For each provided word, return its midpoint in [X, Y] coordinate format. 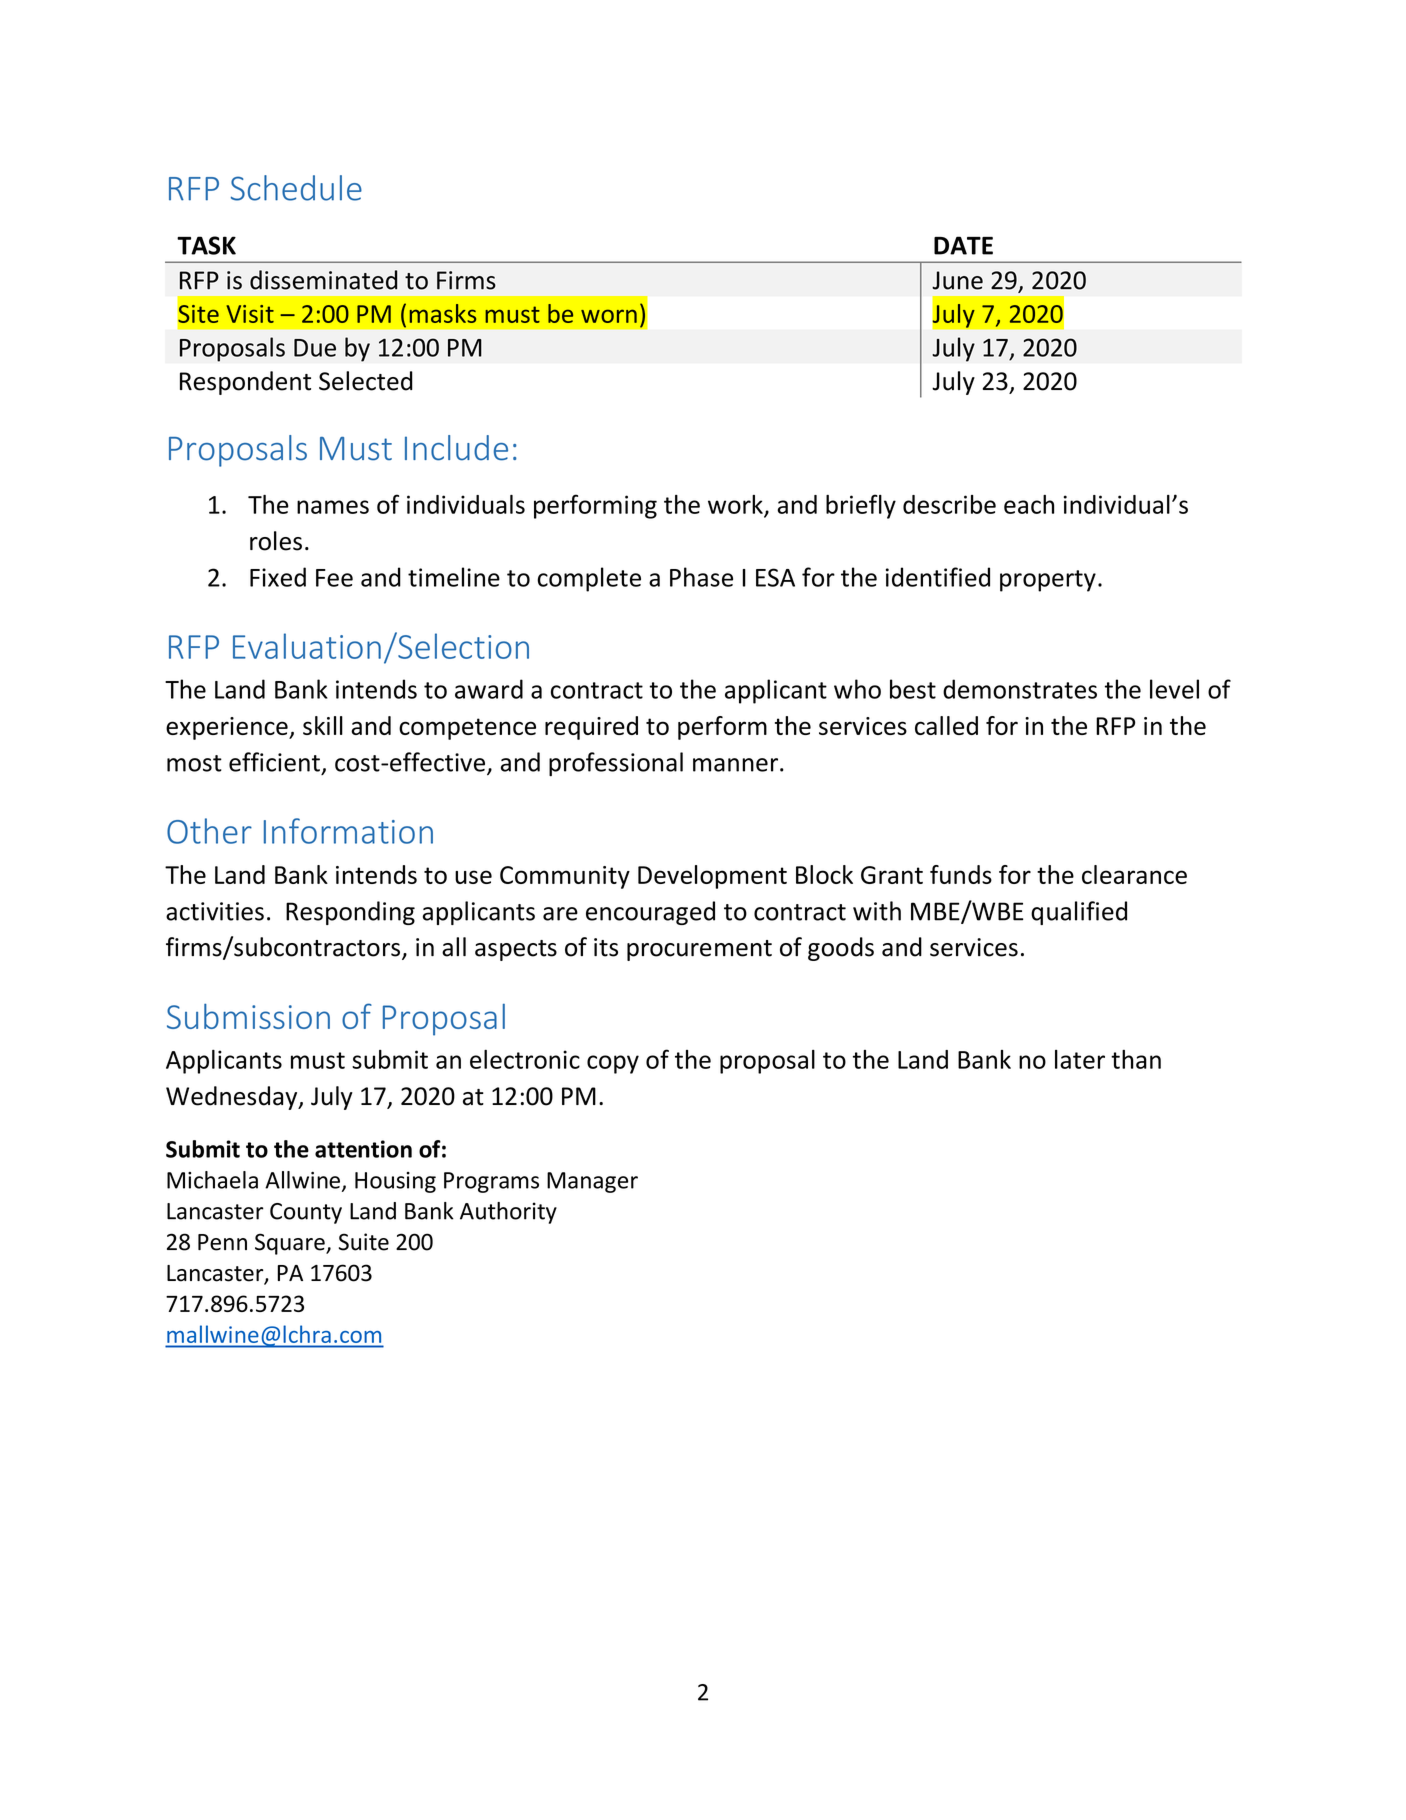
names [333, 507]
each [1029, 504]
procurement [699, 950]
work [736, 505]
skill [323, 725]
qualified [1079, 913]
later [1080, 1059]
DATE [963, 245]
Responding [350, 913]
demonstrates [1020, 689]
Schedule [296, 188]
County [306, 1213]
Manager [592, 1182]
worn [609, 316]
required [591, 728]
